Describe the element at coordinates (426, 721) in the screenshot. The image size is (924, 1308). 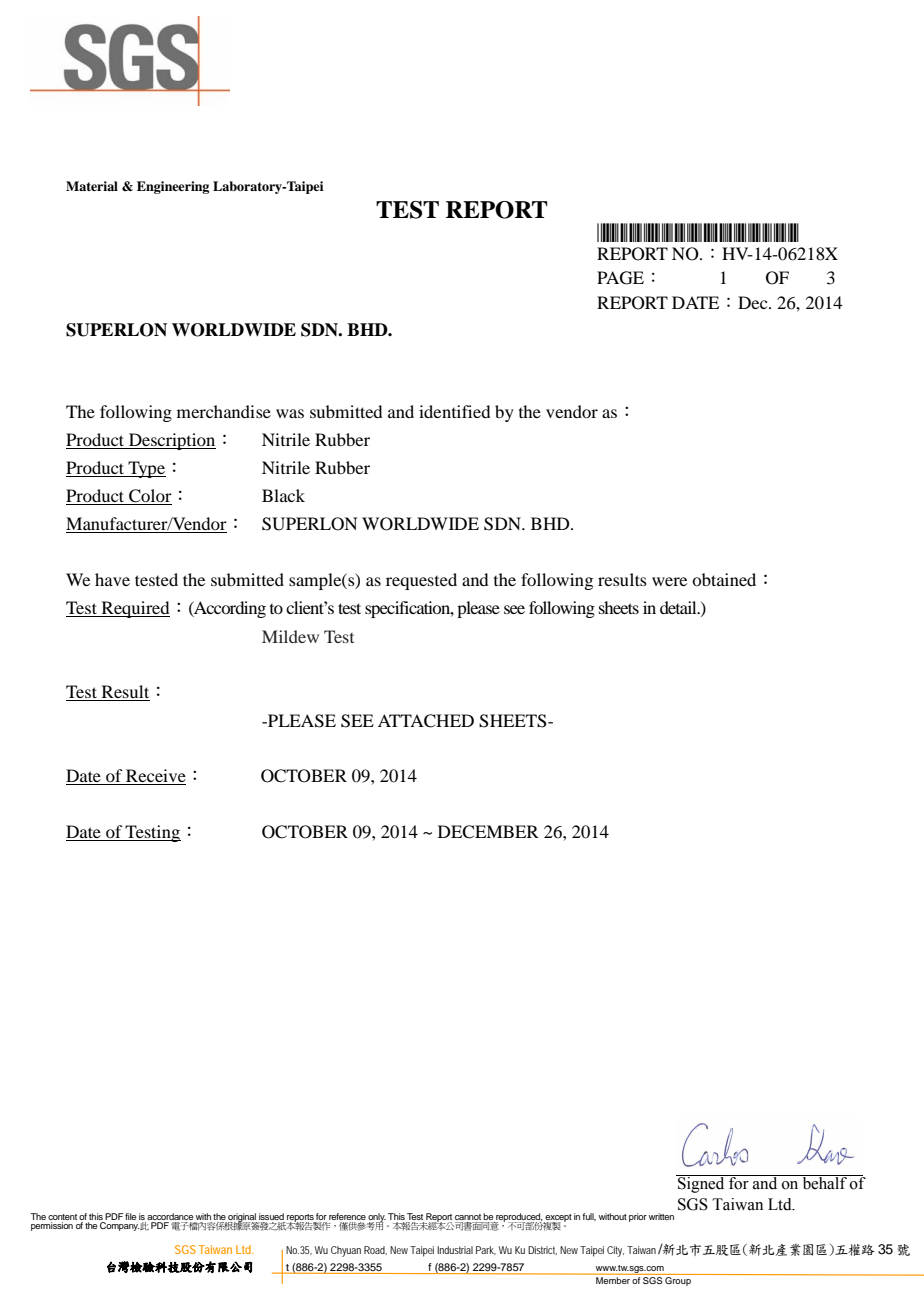
I see `ATTACHED` at that location.
